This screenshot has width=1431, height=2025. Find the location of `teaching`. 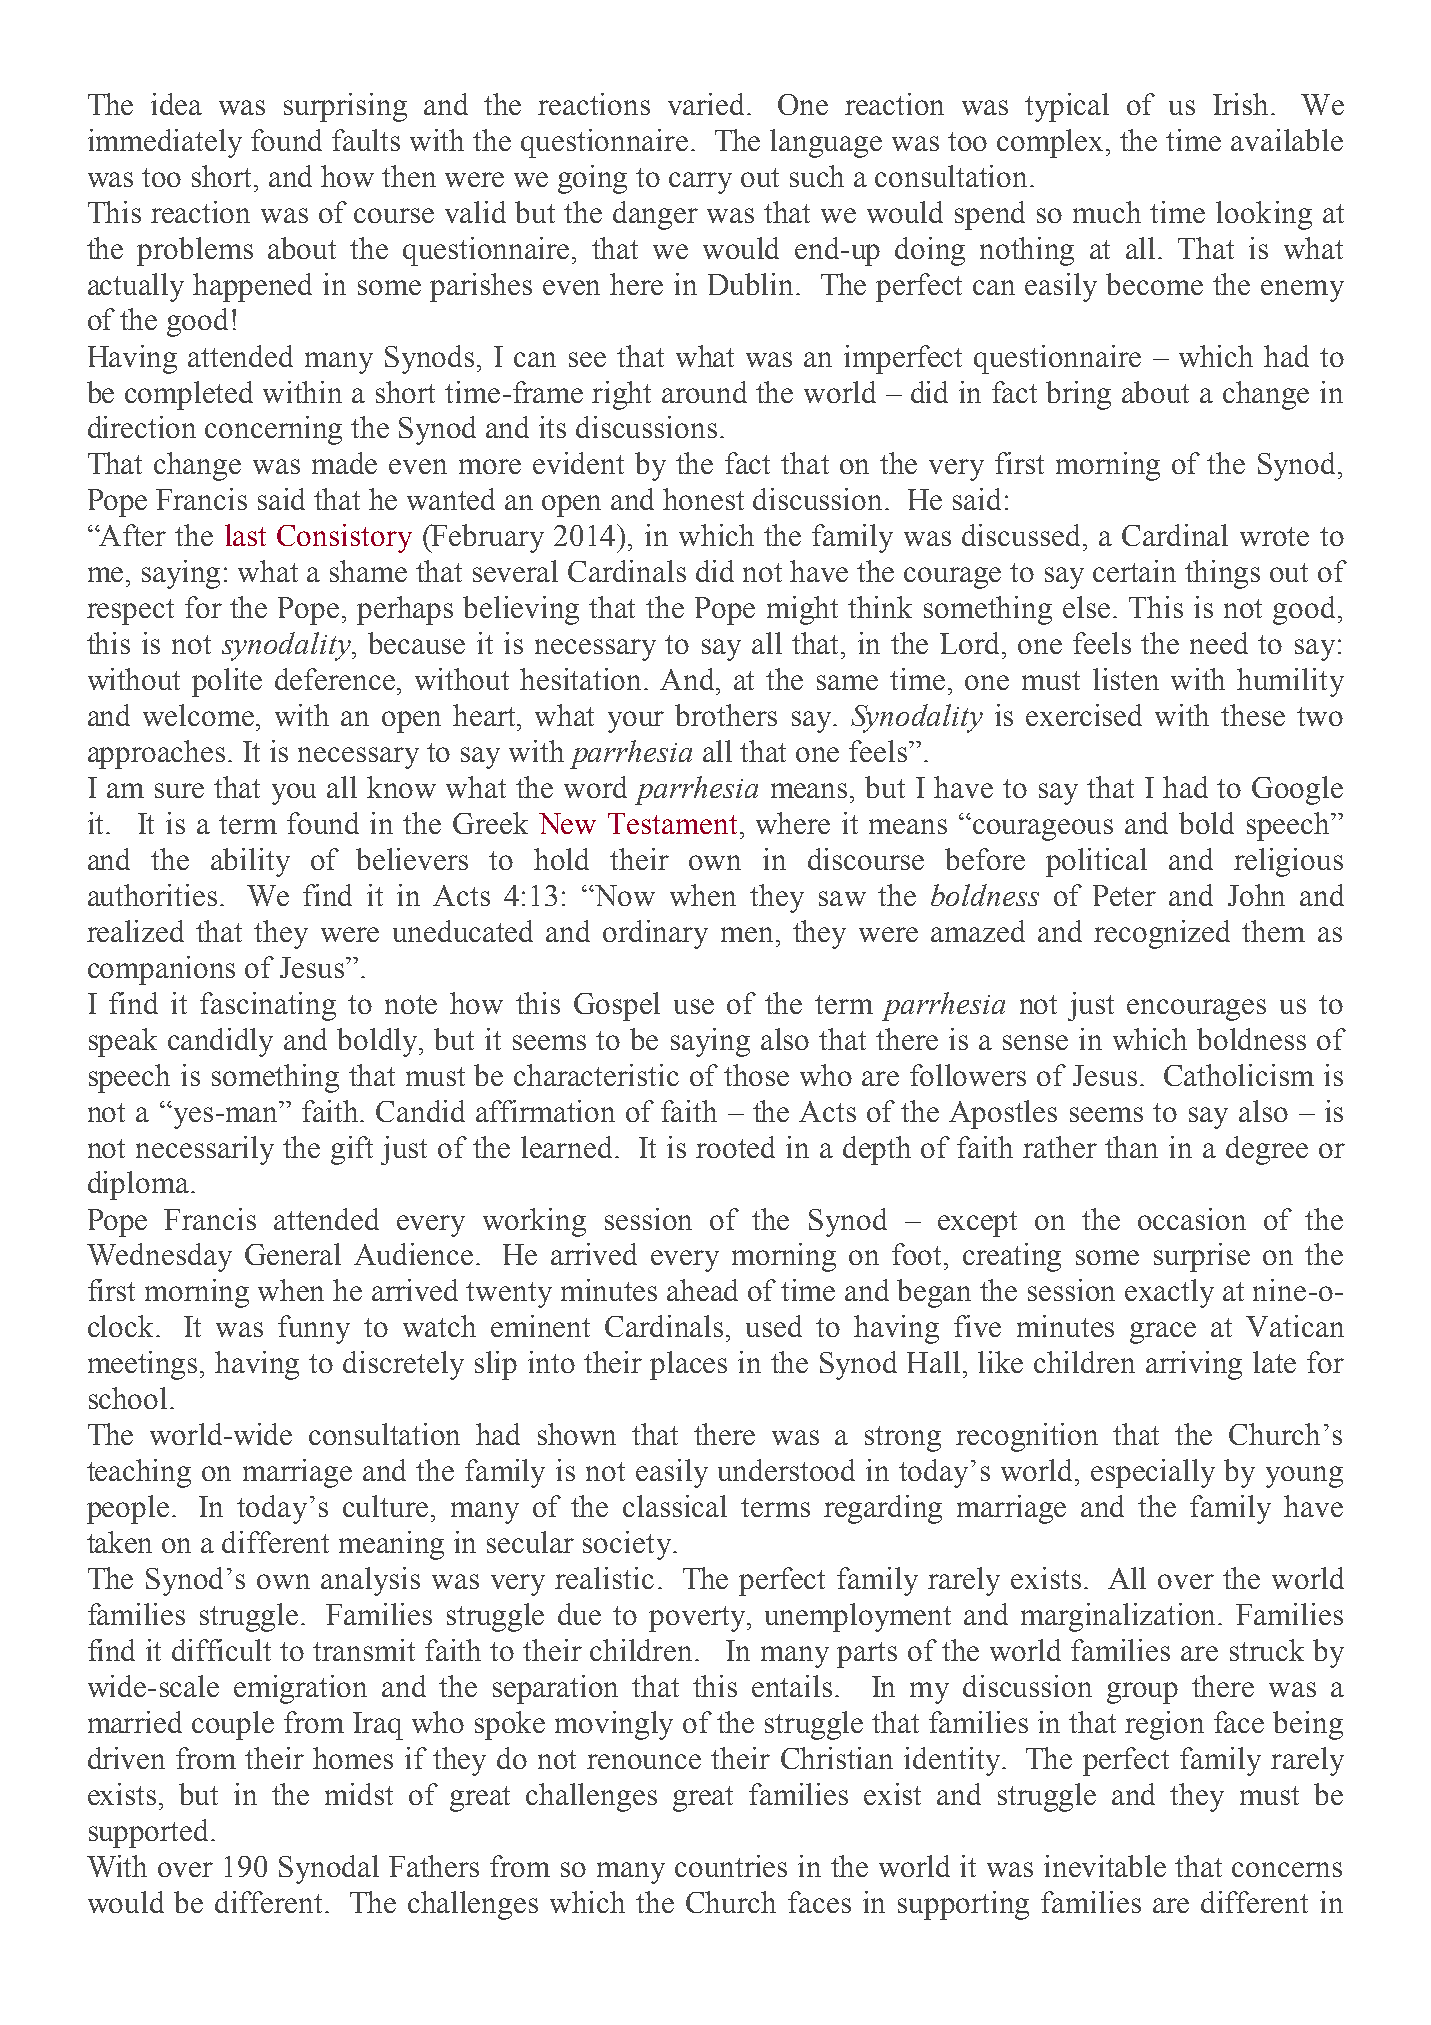

teaching is located at coordinates (139, 1473).
